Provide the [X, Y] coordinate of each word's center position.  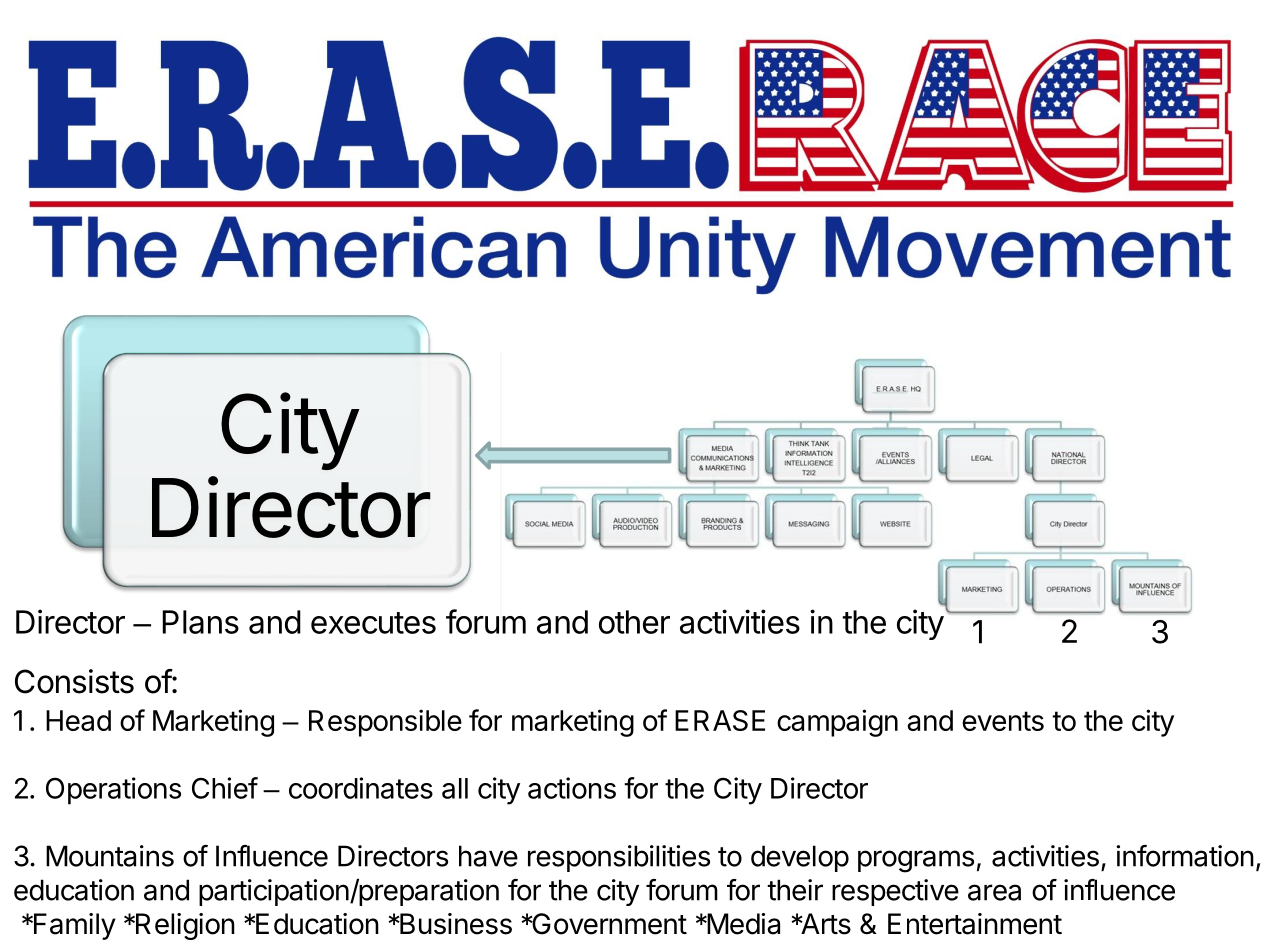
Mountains [110, 856]
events [1003, 721]
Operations [113, 791]
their [795, 890]
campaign [837, 723]
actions [572, 788]
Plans [200, 622]
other [634, 622]
